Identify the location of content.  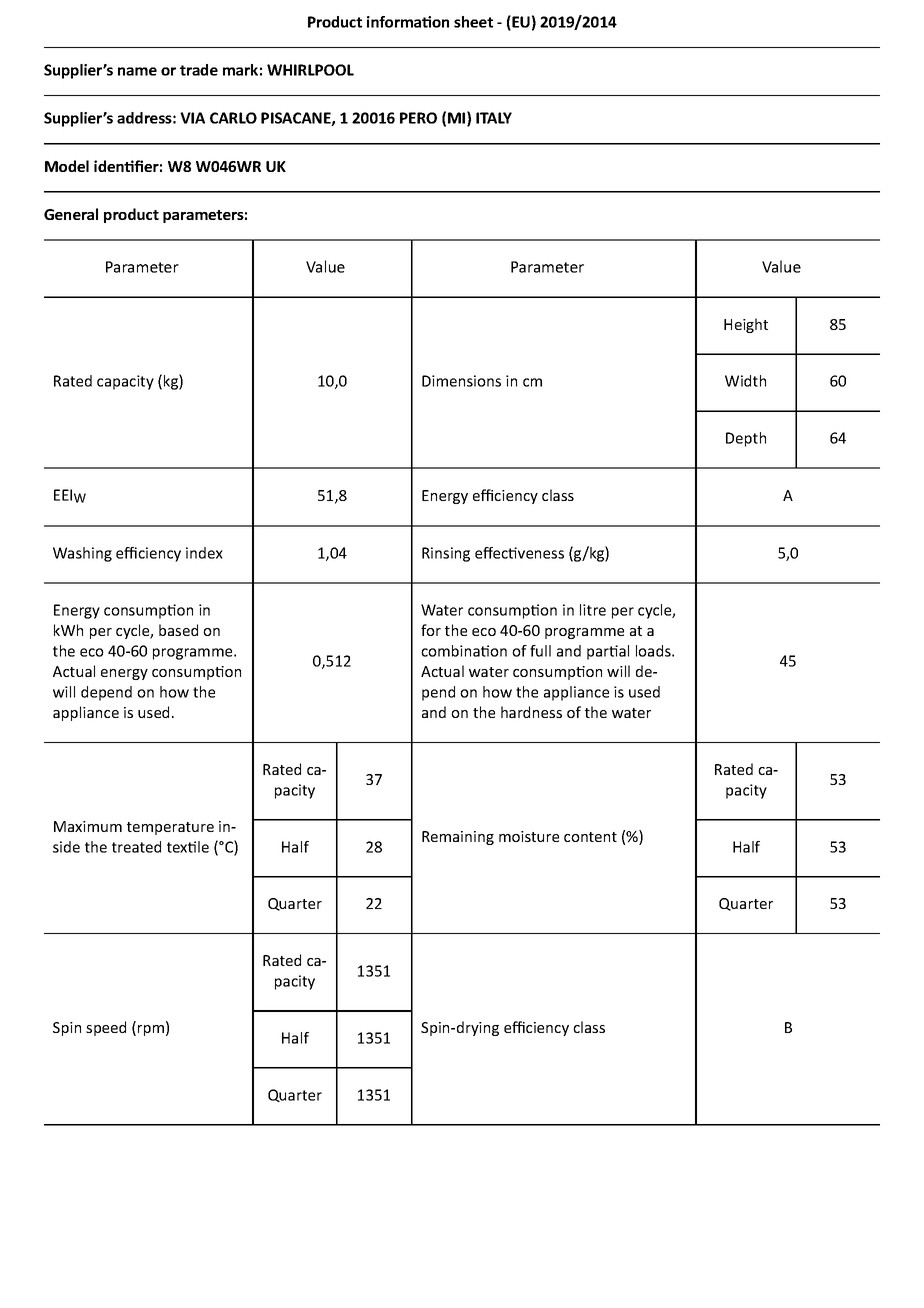
(590, 837).
